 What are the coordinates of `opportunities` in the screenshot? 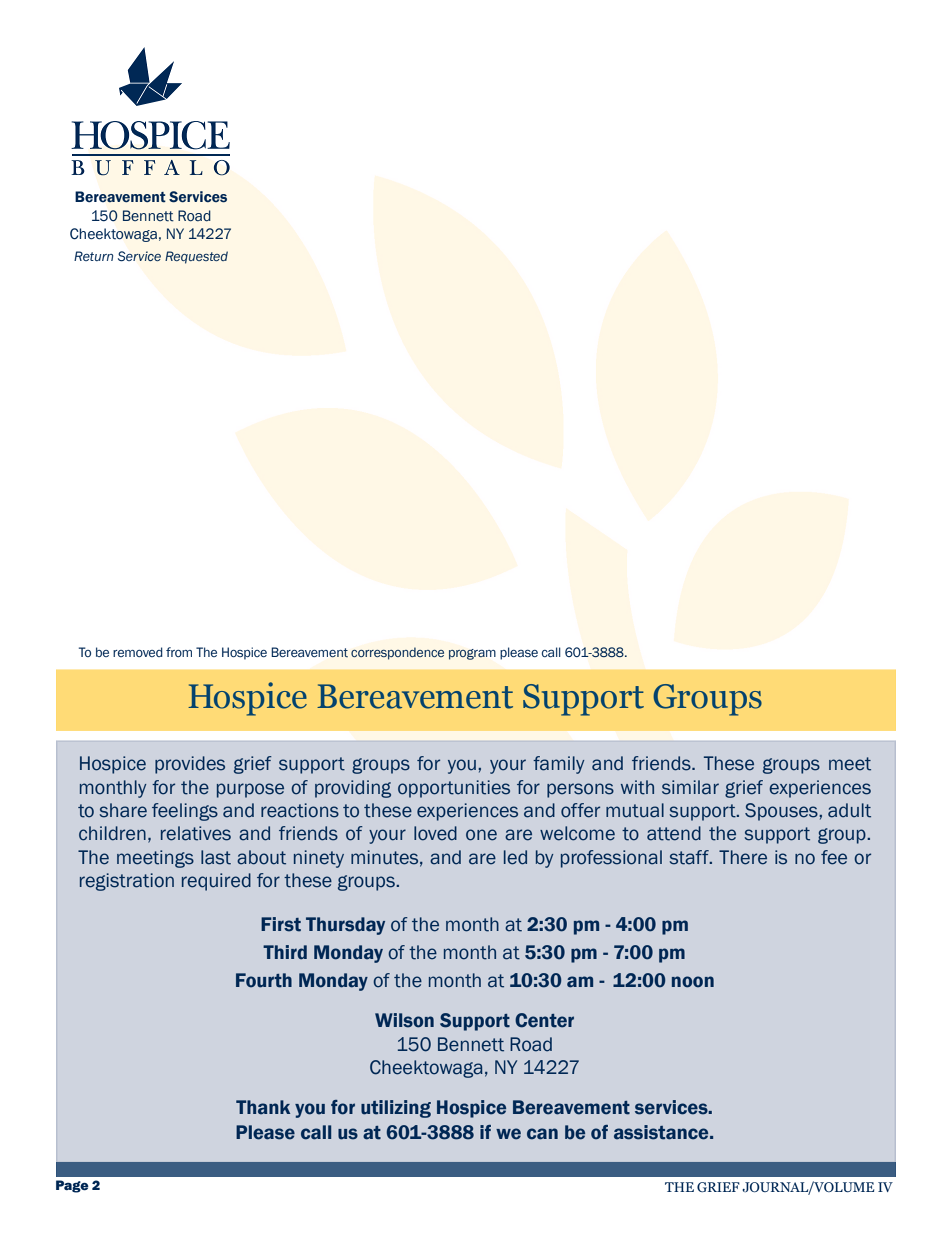 It's located at (454, 789).
